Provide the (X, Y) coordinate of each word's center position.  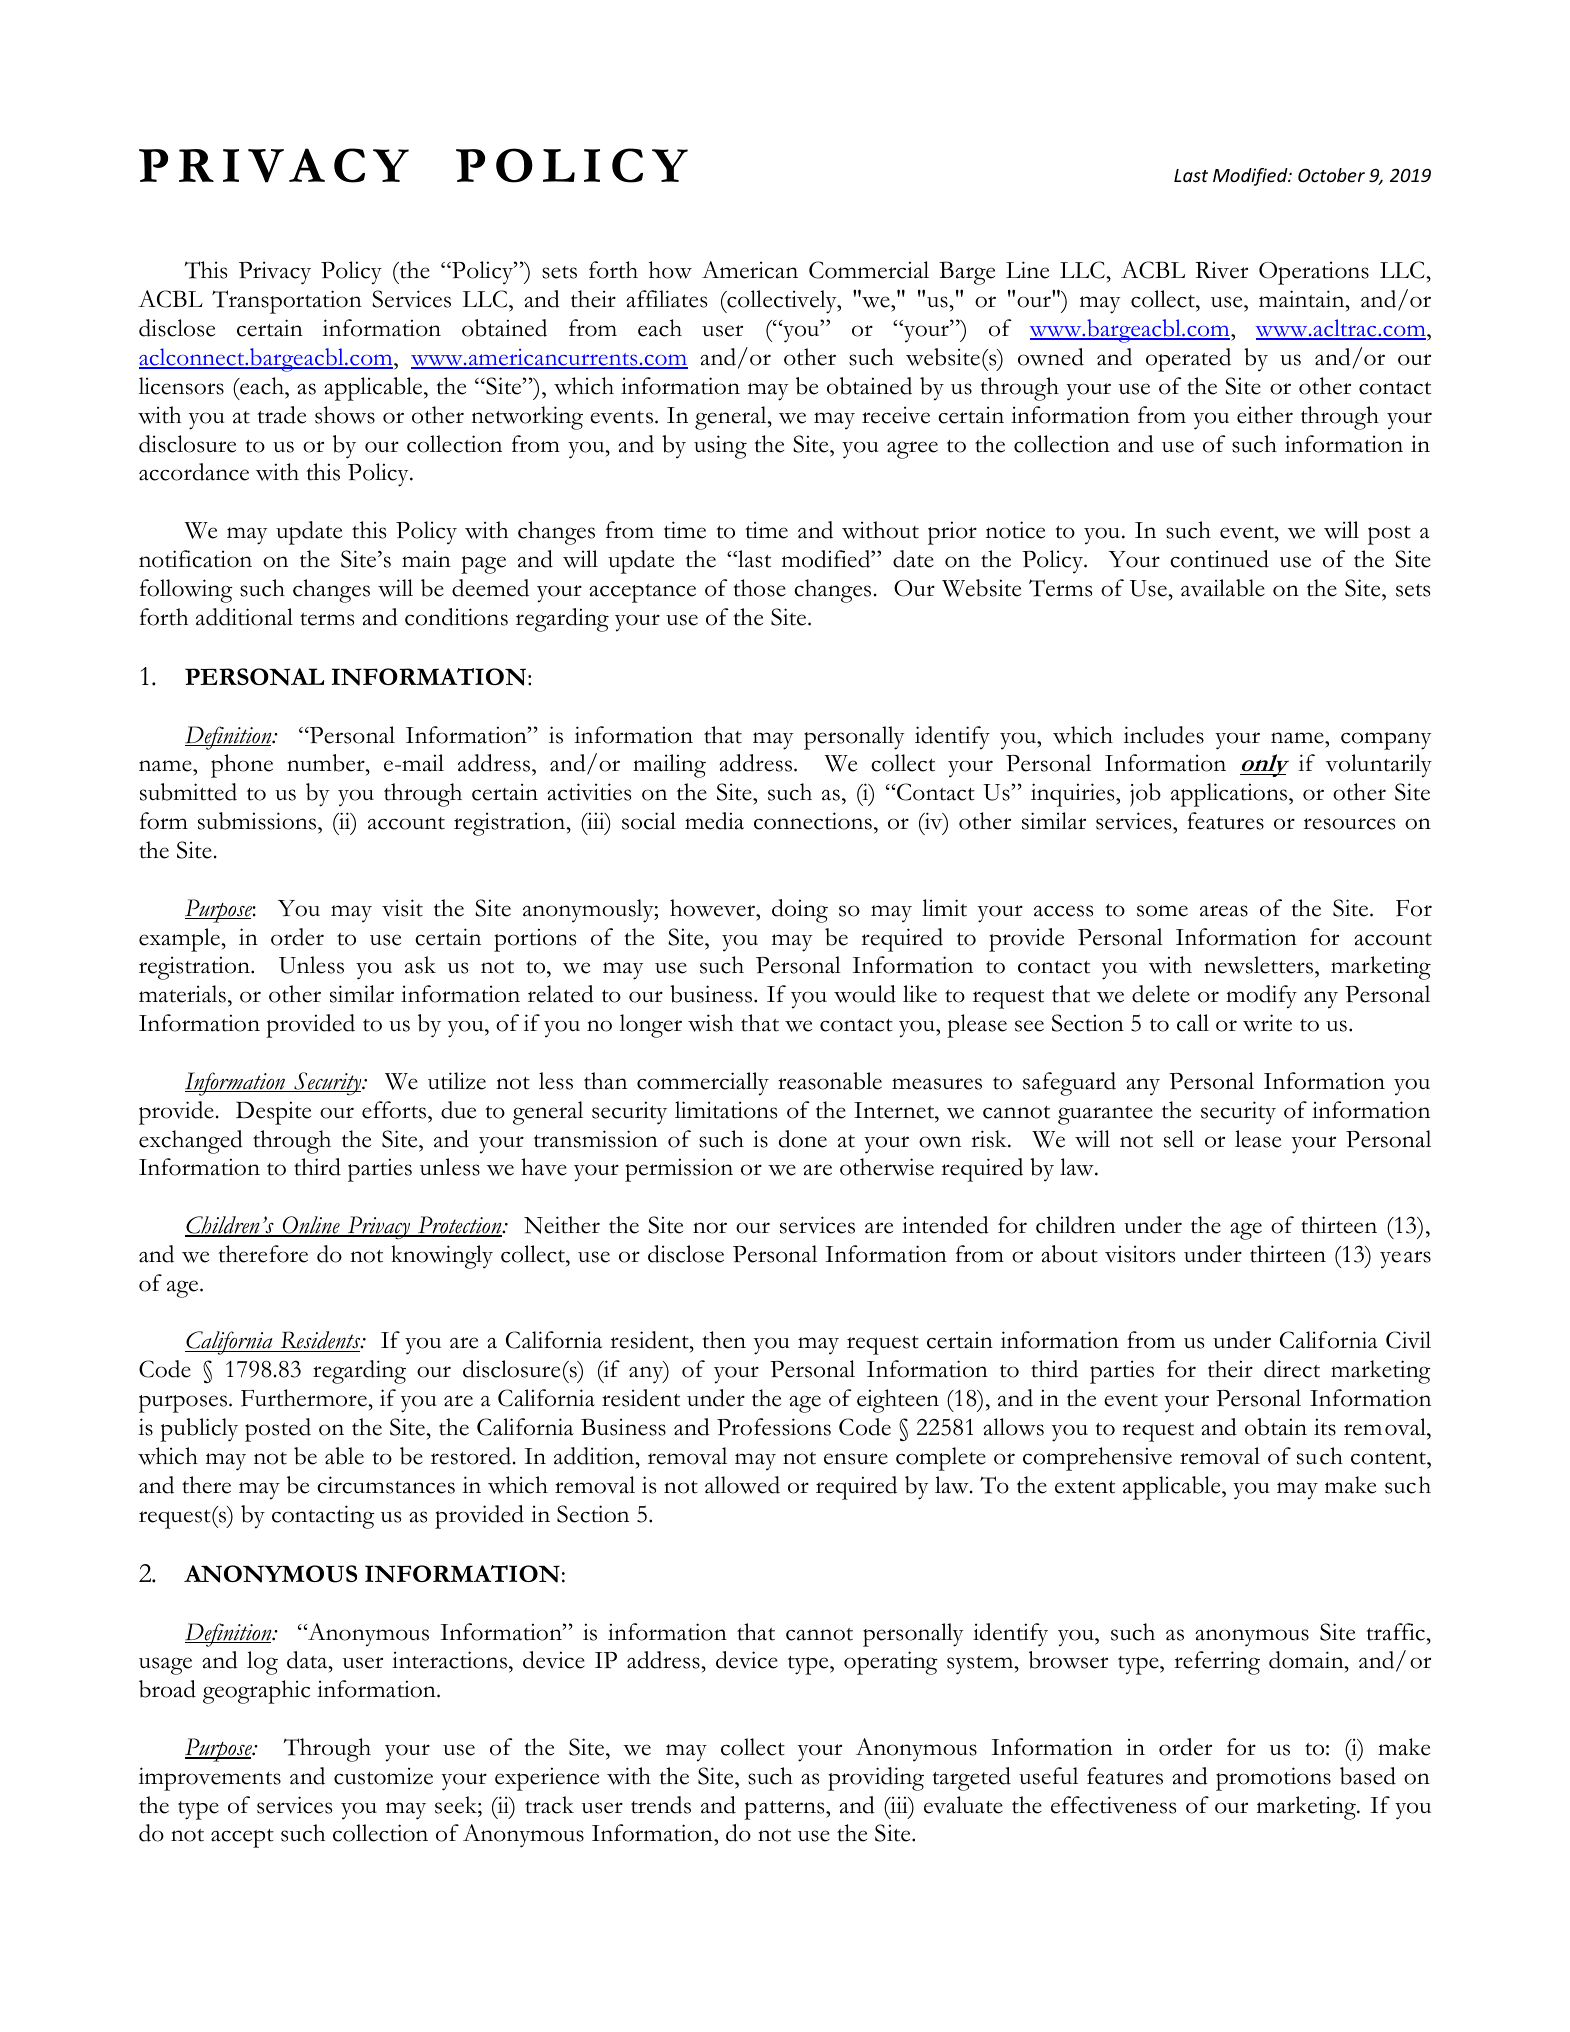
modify (1261, 997)
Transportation (287, 302)
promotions (1273, 1779)
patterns (785, 1810)
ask (420, 965)
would (865, 994)
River (1221, 270)
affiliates (666, 299)
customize (383, 1776)
